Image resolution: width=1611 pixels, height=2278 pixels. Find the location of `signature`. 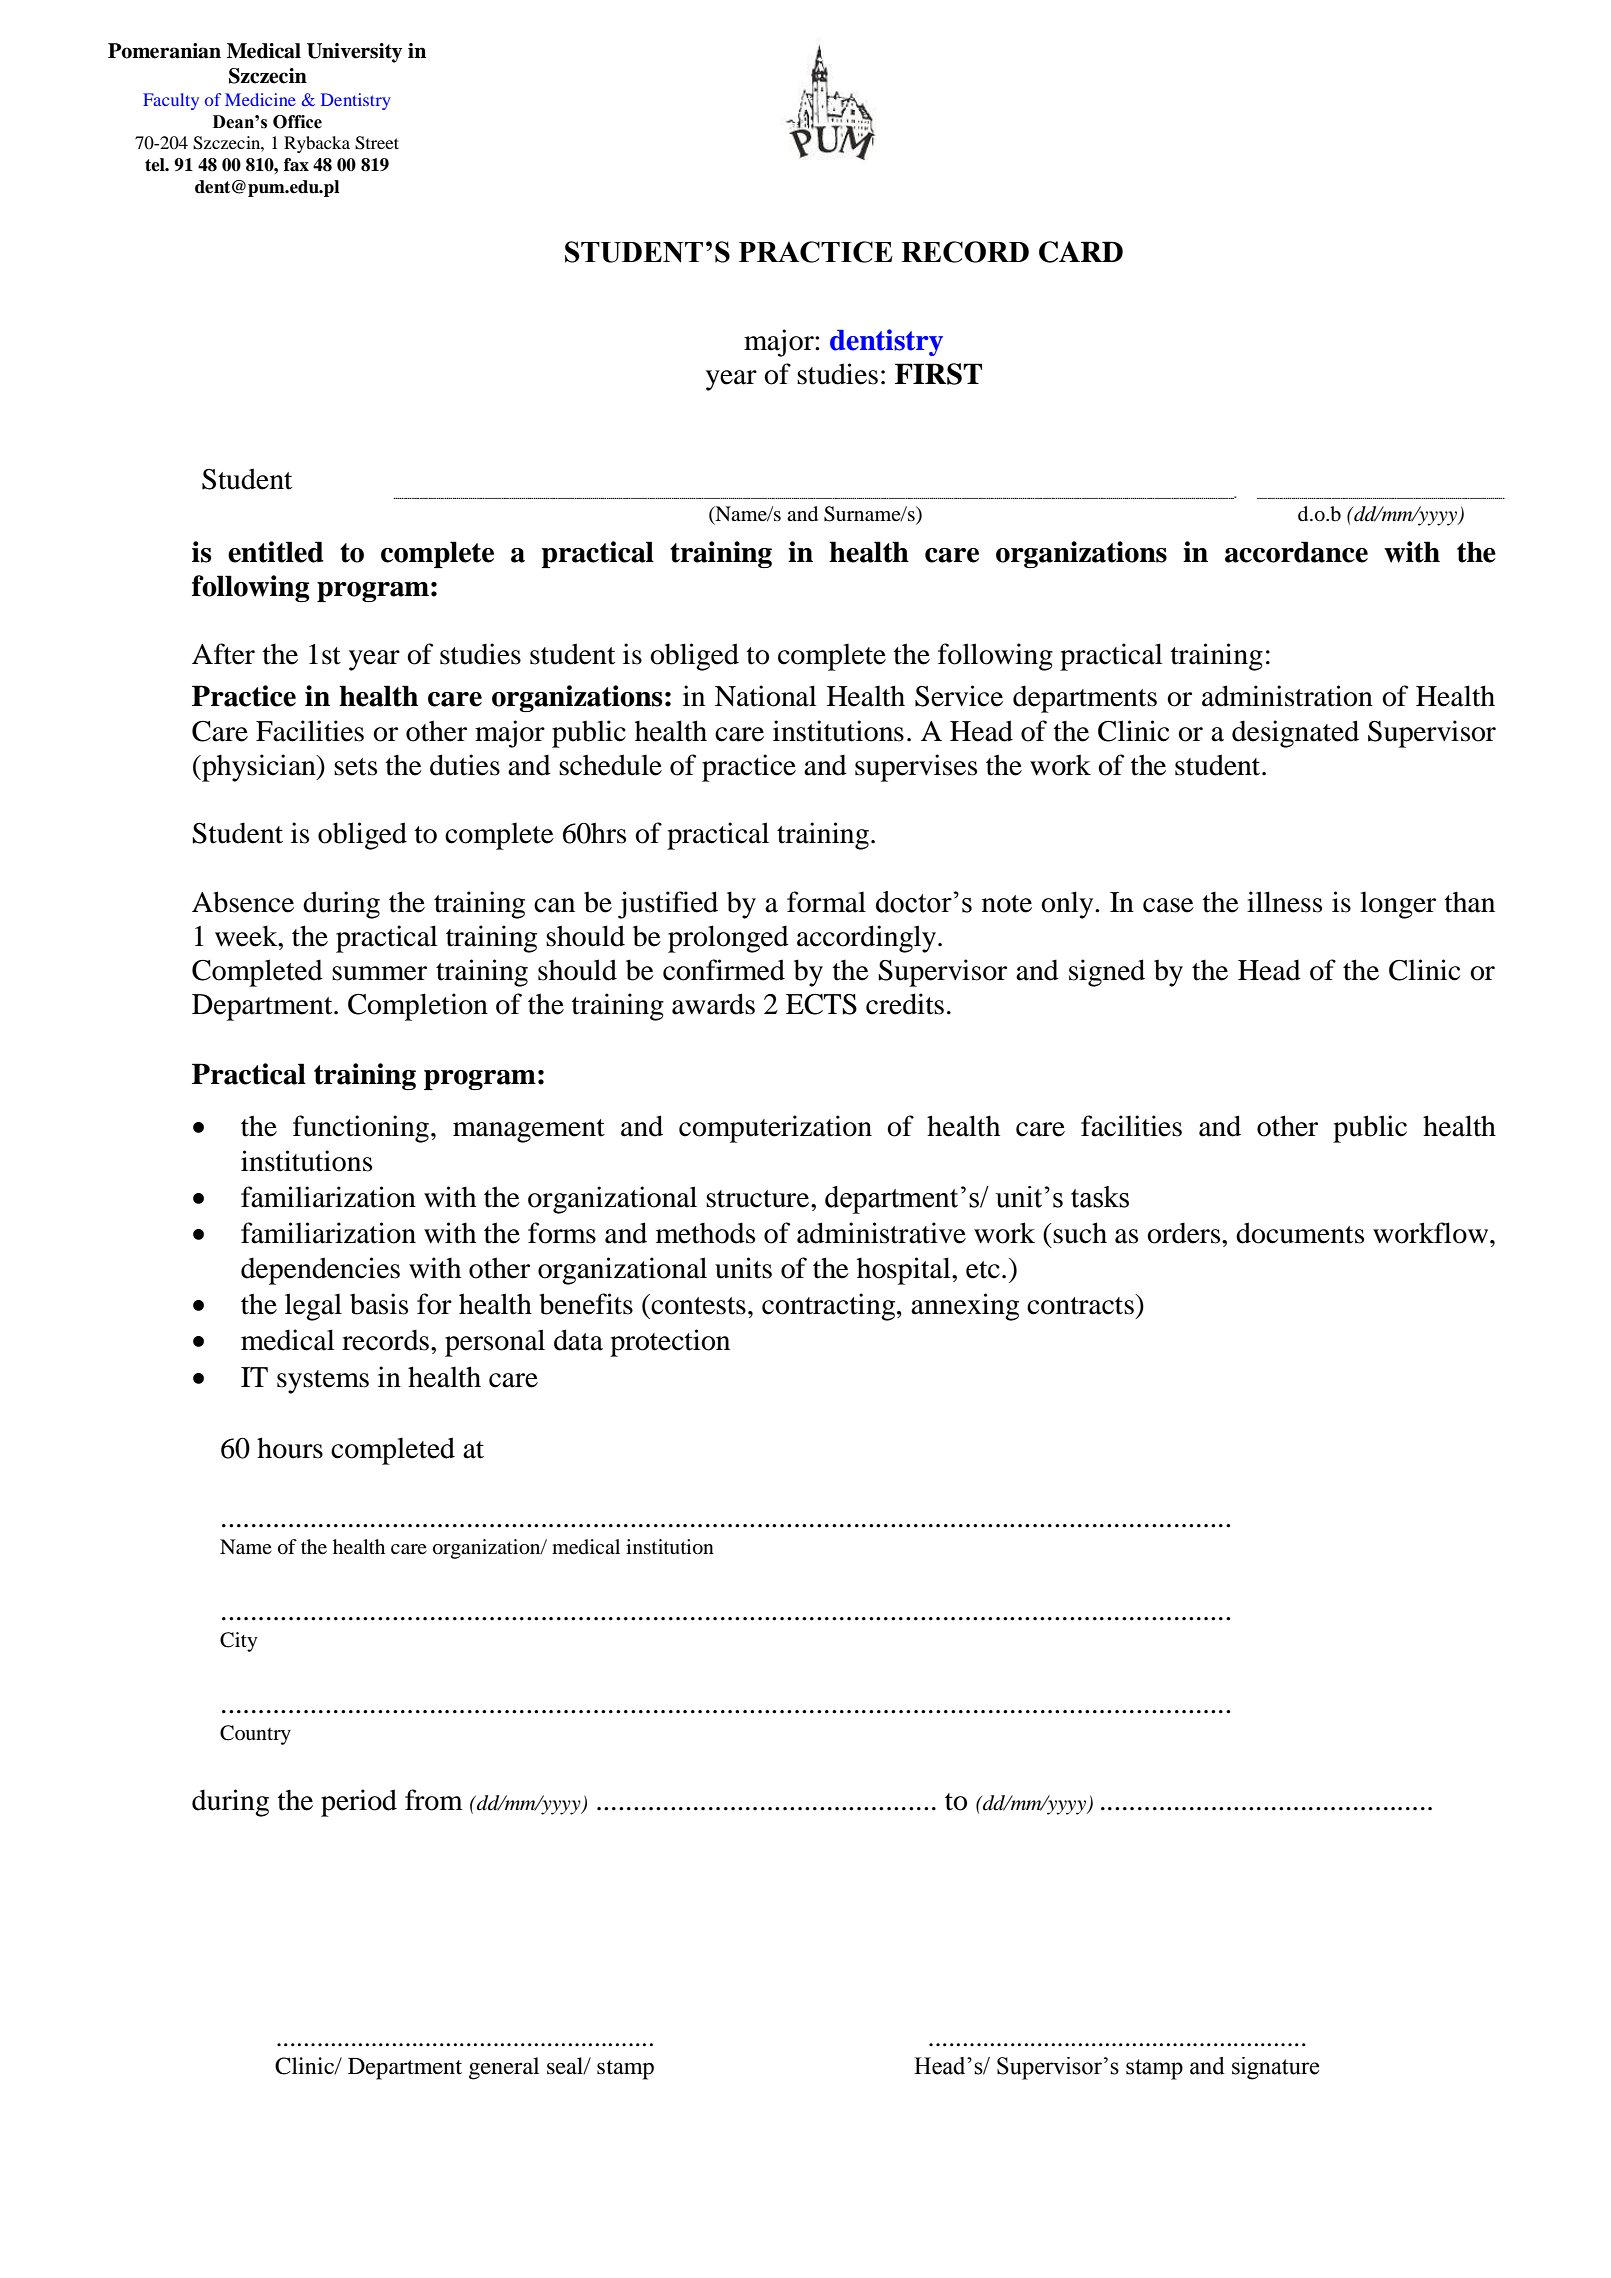

signature is located at coordinates (1276, 2068).
